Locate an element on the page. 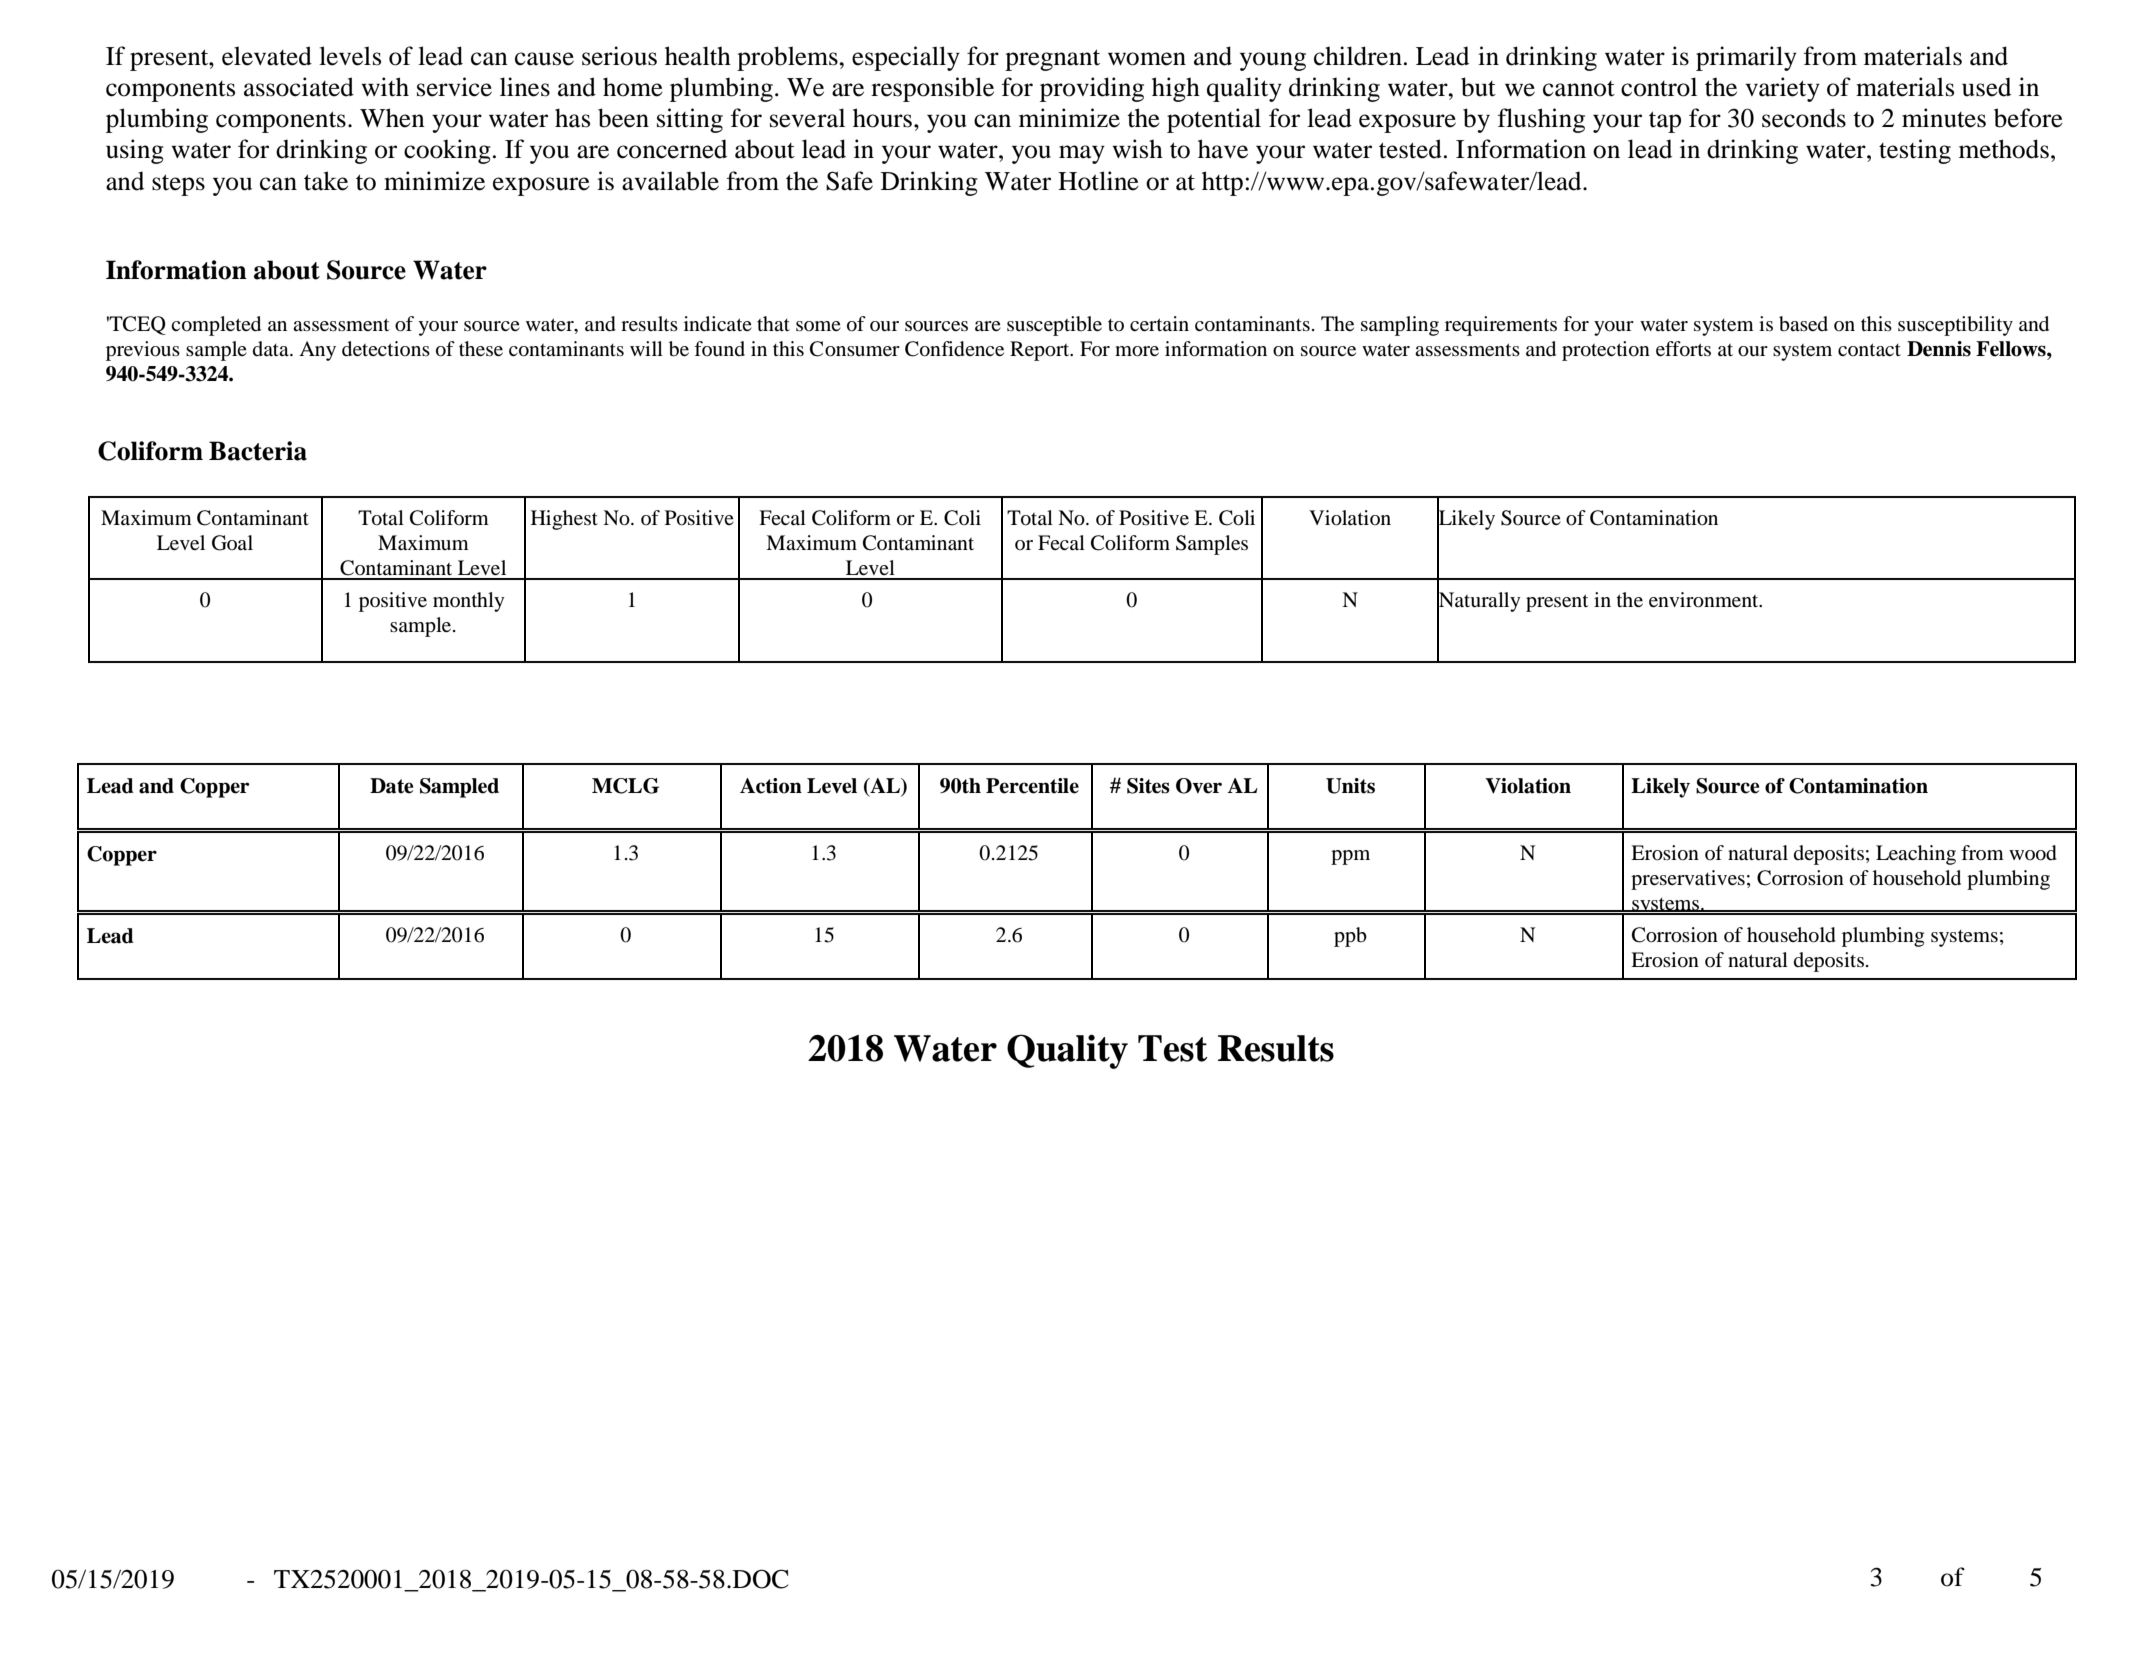 The width and height of the document is (2146, 1658). more is located at coordinates (1137, 351).
